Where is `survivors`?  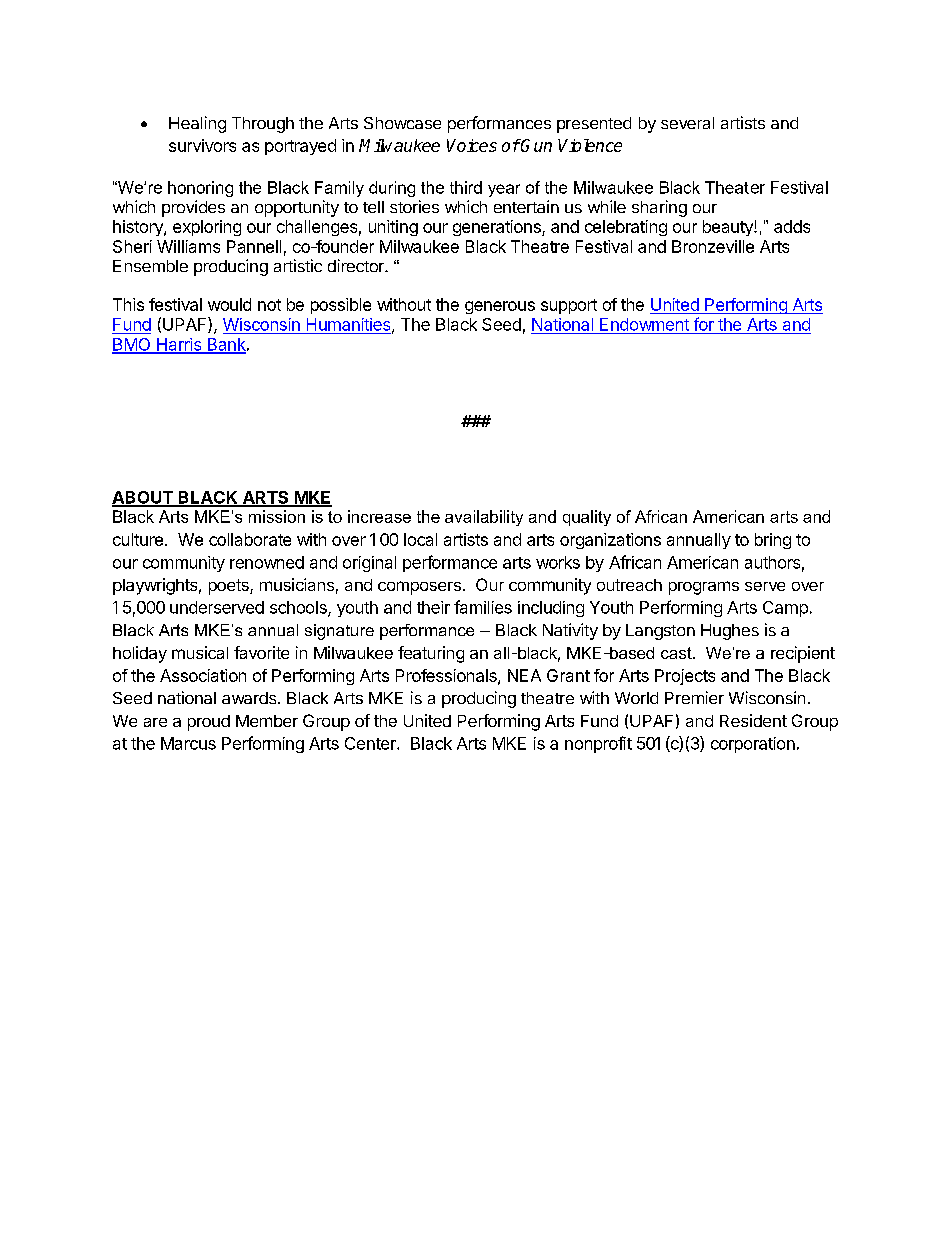 survivors is located at coordinates (202, 145).
